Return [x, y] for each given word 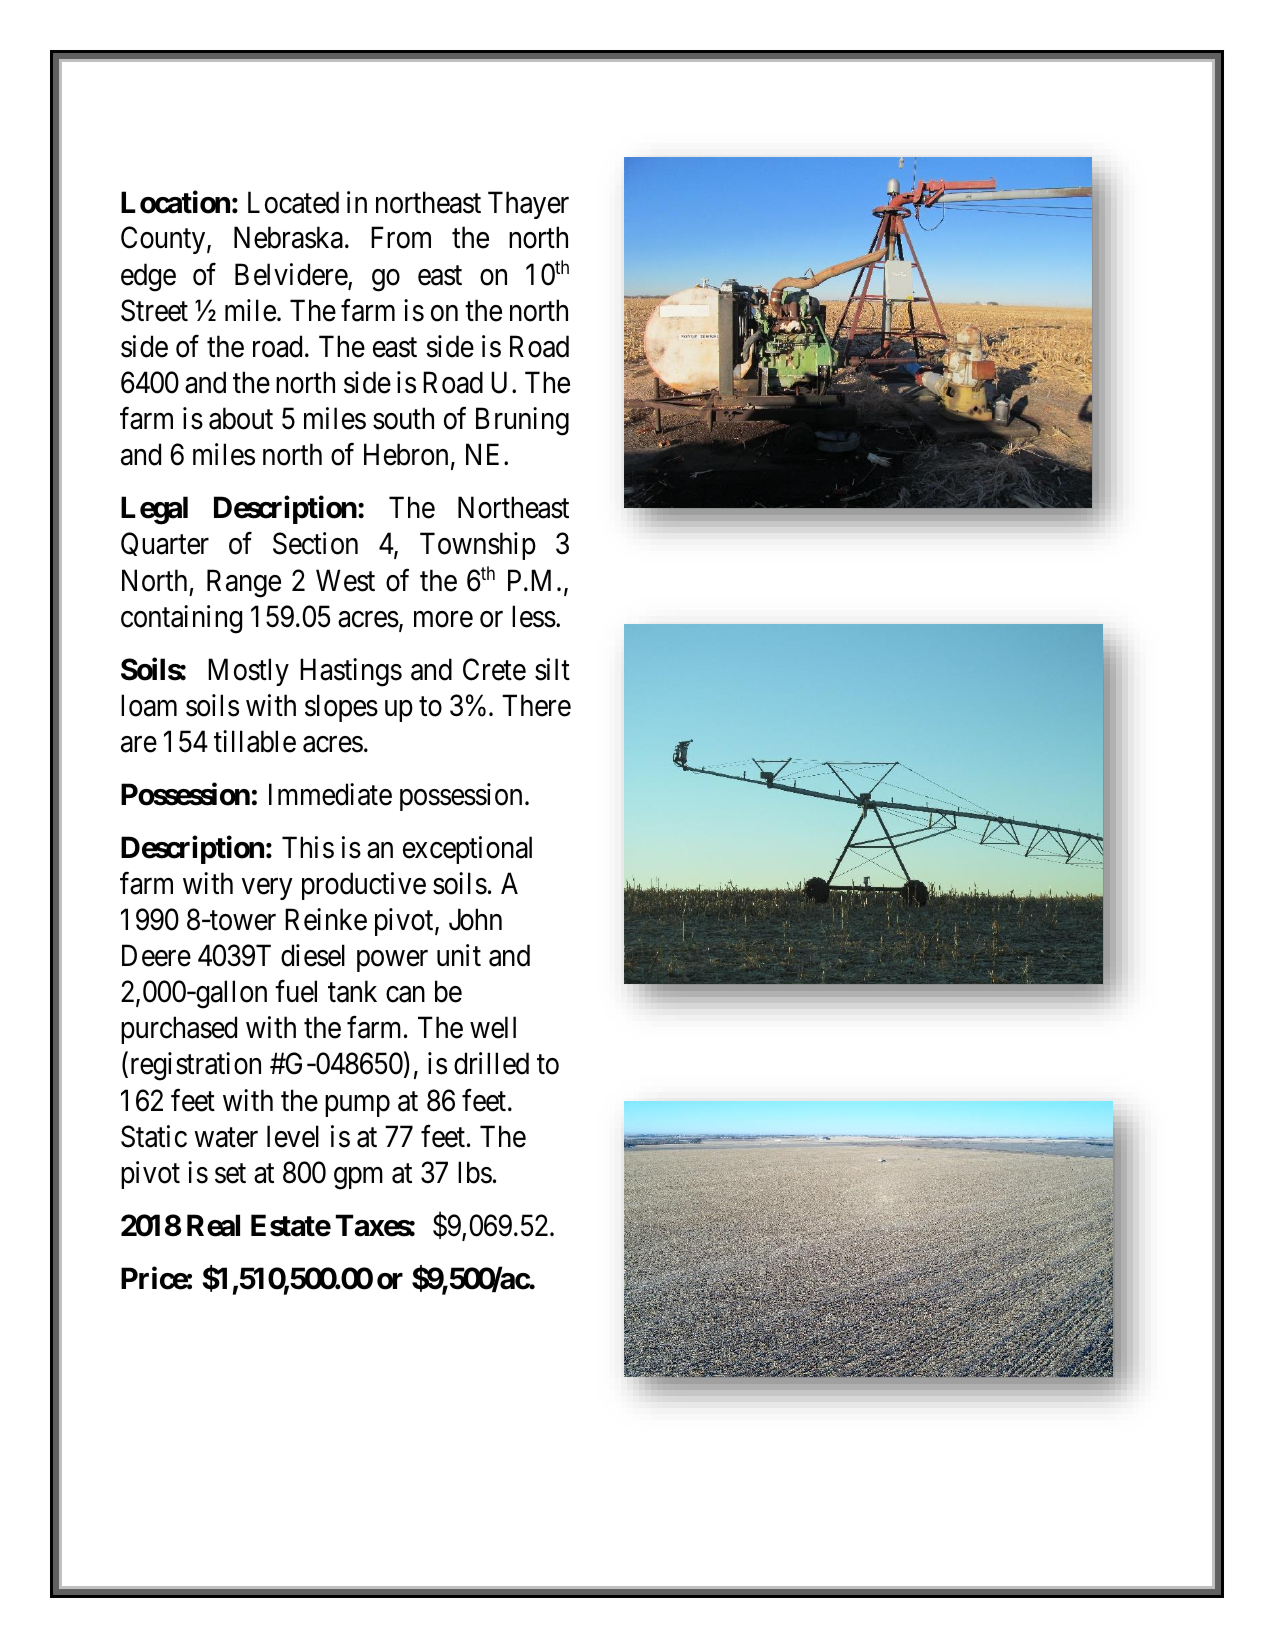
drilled [491, 1063]
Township [478, 546]
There [536, 705]
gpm [358, 1179]
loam [149, 705]
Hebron [406, 455]
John [475, 919]
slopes [341, 708]
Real [213, 1225]
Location [175, 202]
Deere [156, 956]
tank [352, 991]
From [401, 238]
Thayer [528, 205]
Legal [154, 510]
